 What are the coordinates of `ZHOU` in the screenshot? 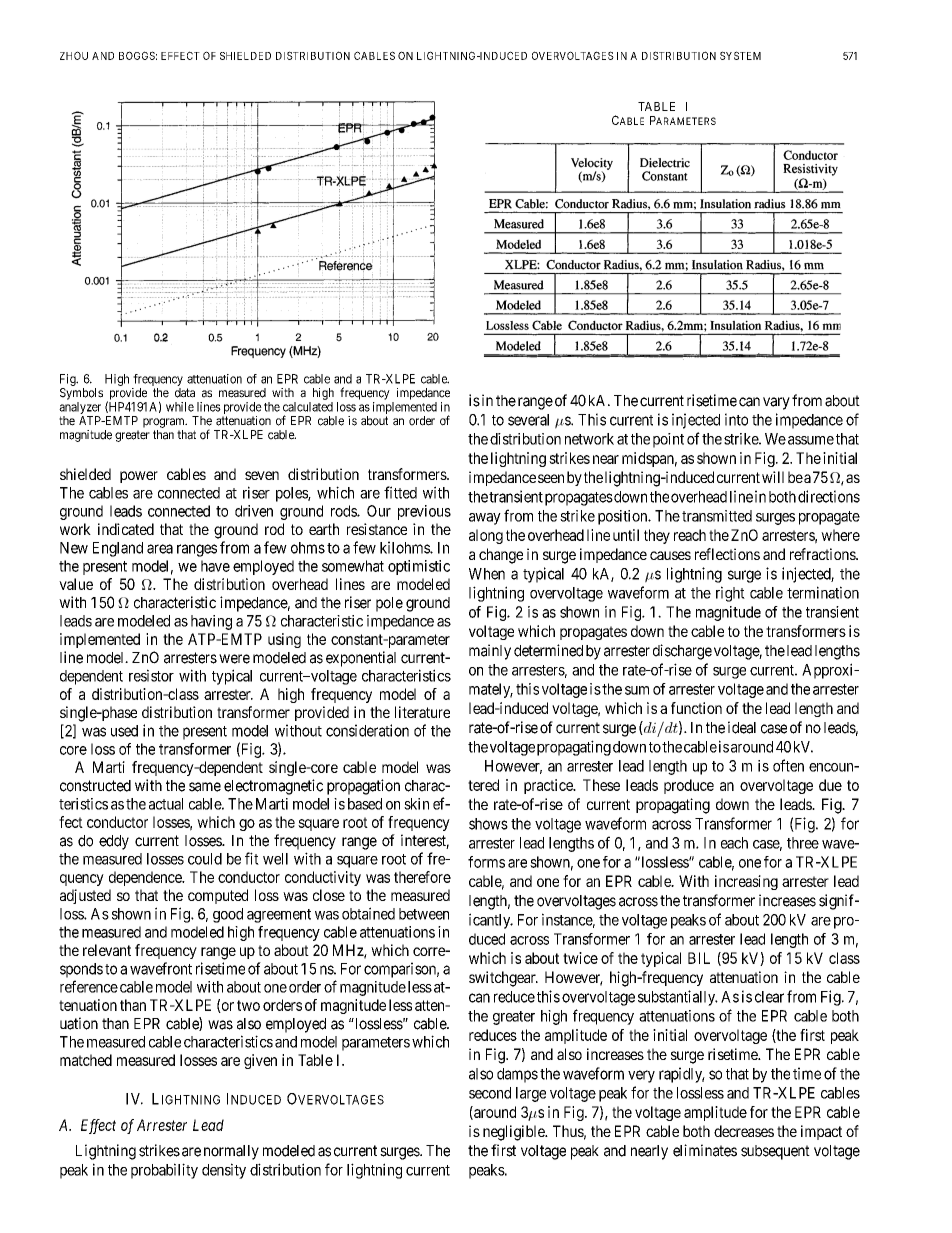 It's located at (74, 55).
